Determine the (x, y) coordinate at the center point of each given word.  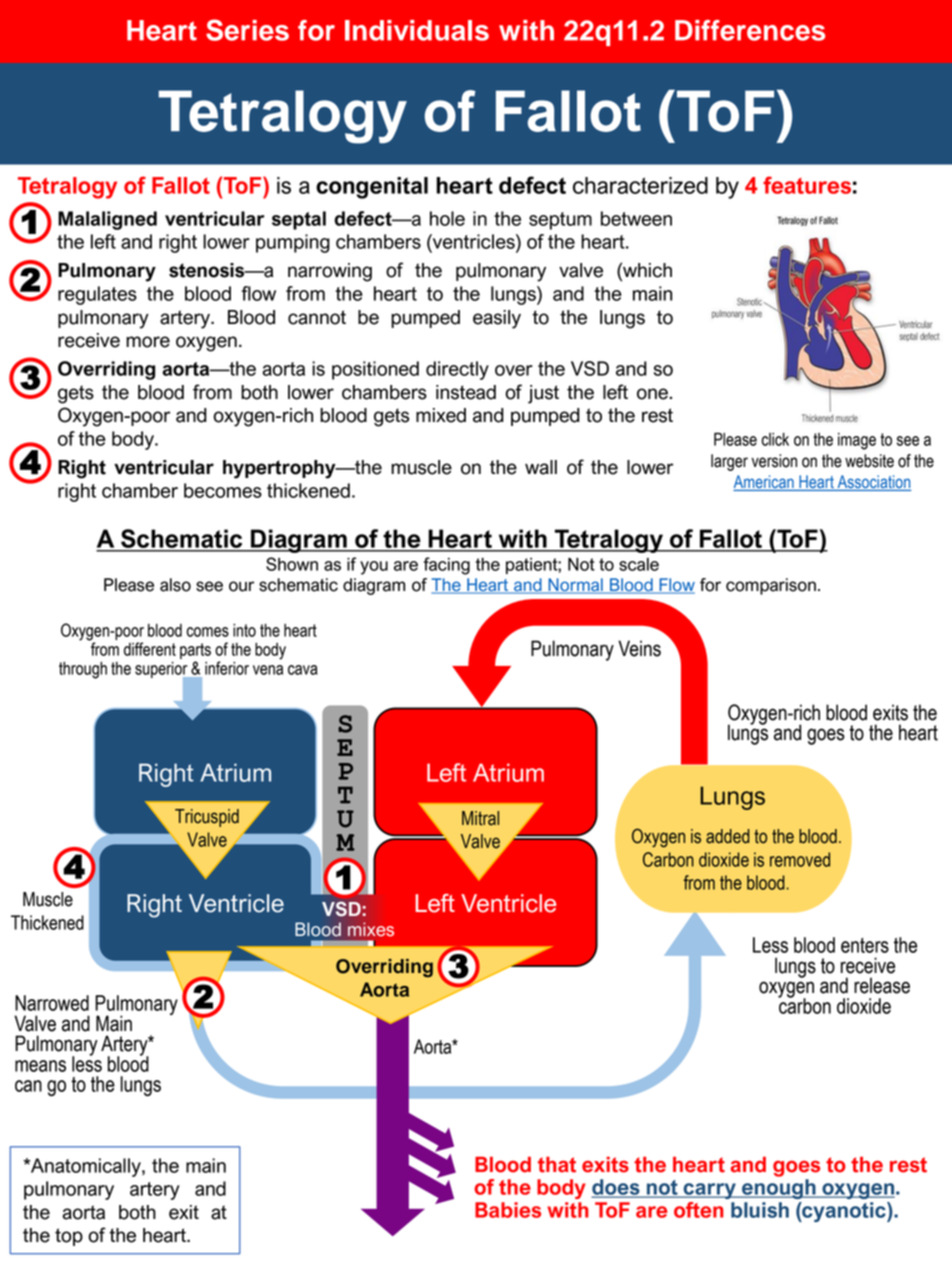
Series (247, 30)
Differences (750, 30)
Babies (508, 1210)
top (69, 1237)
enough (779, 1189)
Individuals (417, 30)
